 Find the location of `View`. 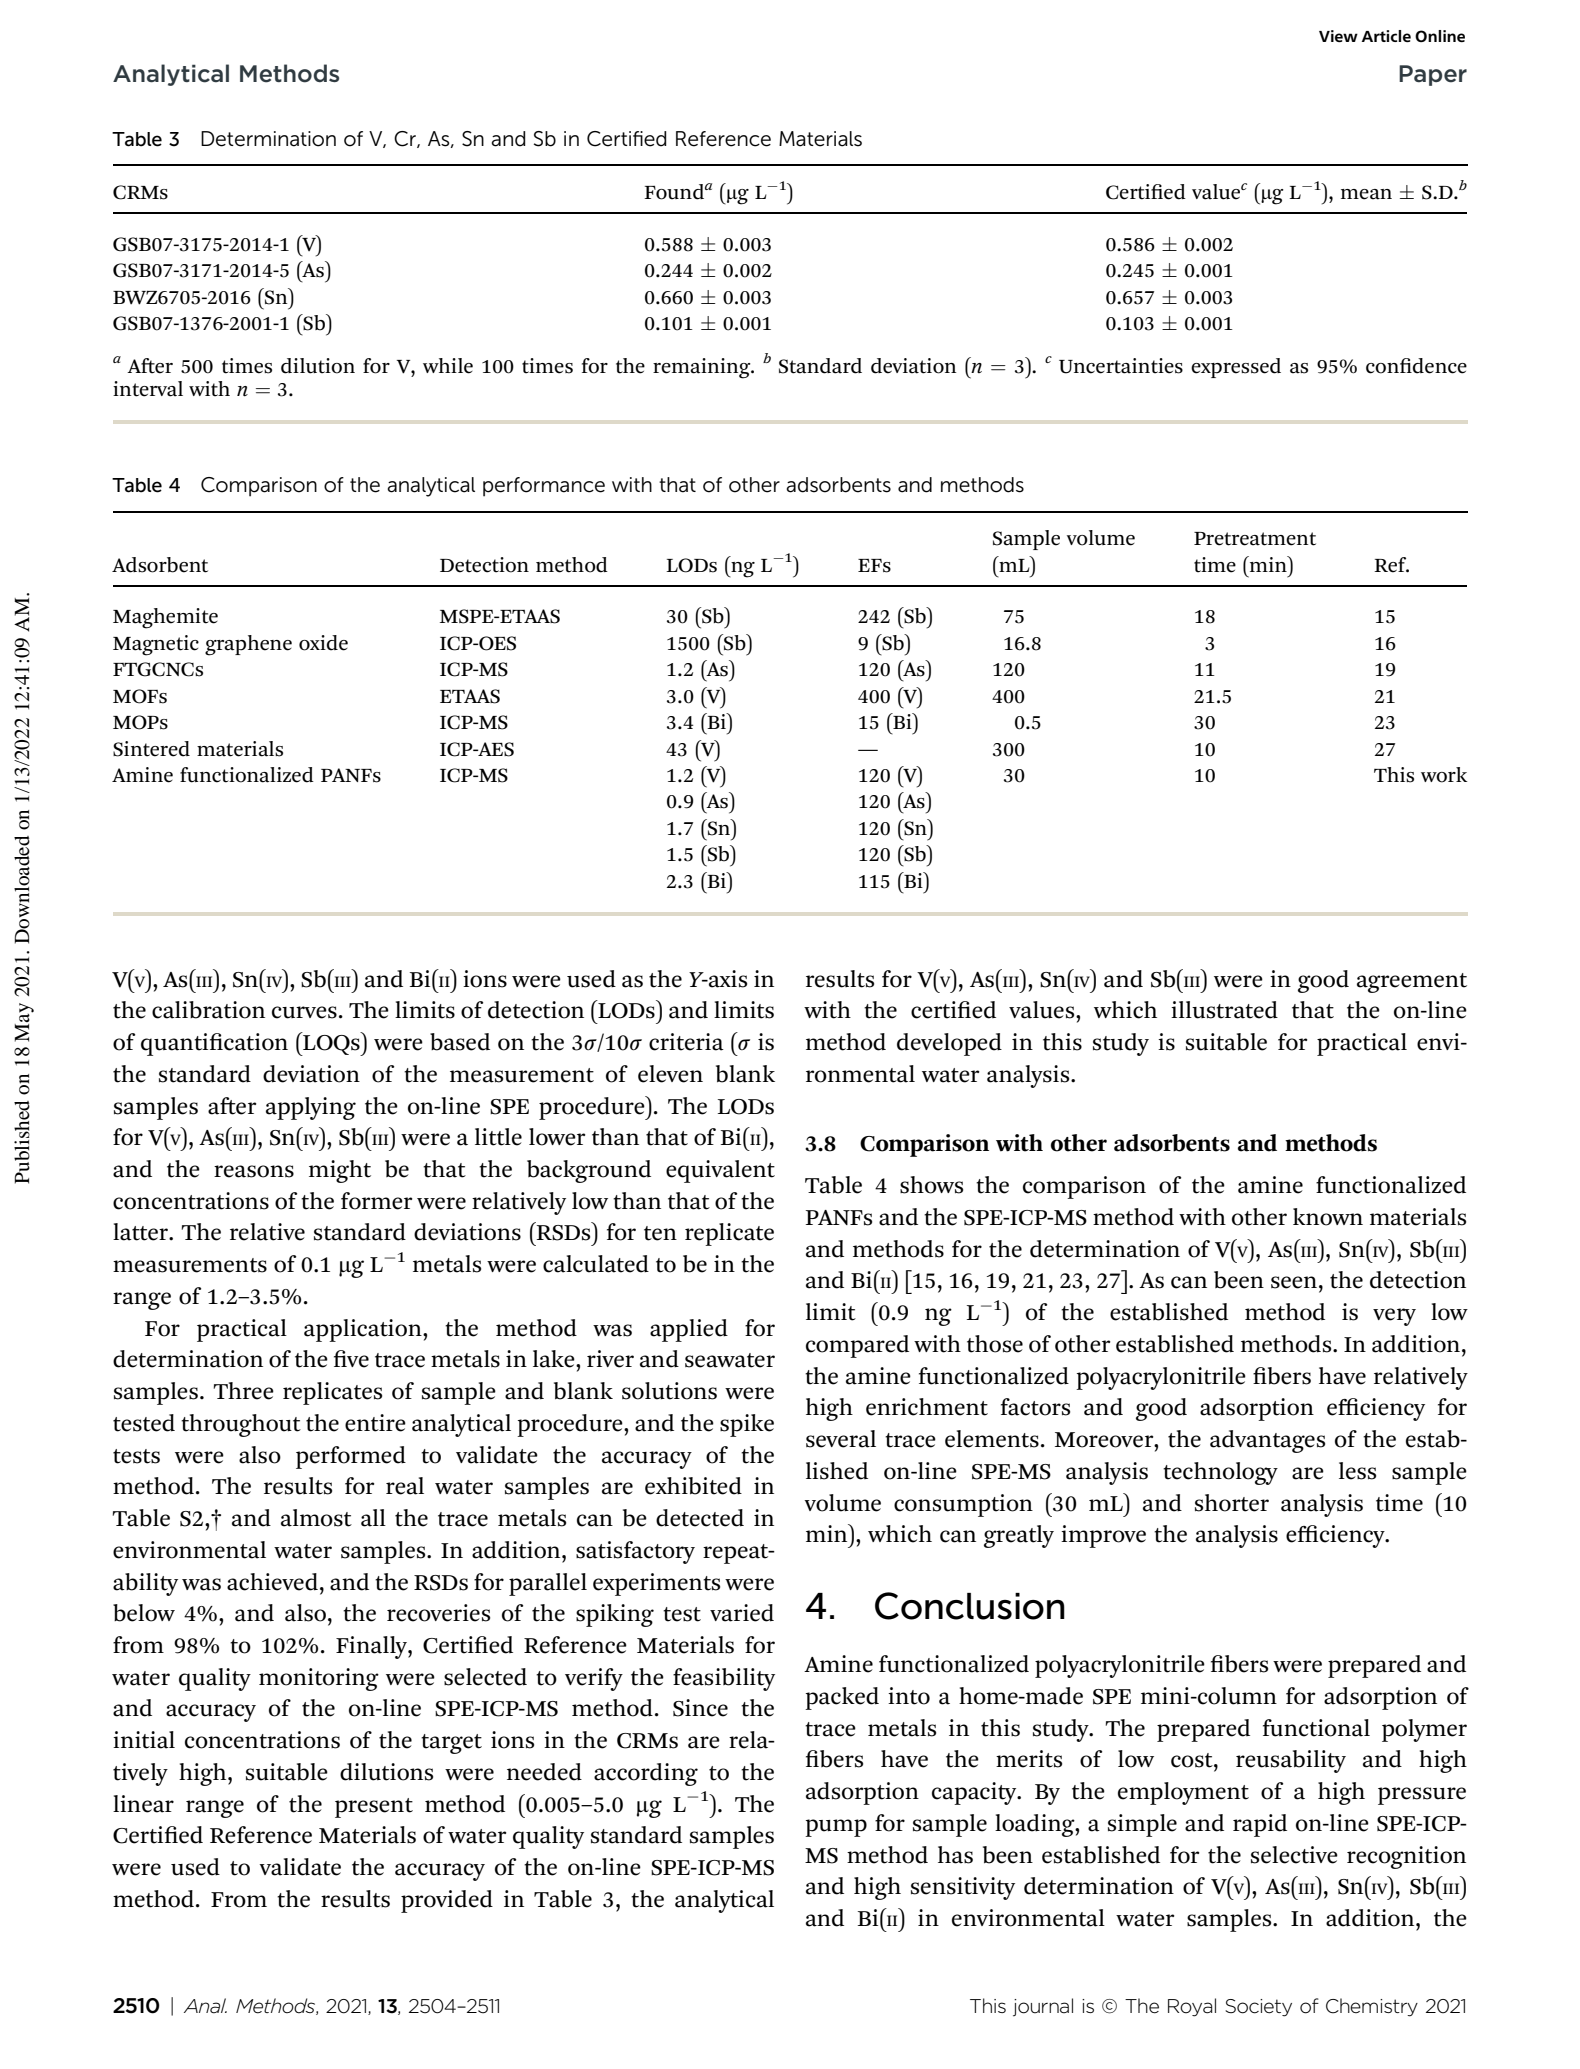

View is located at coordinates (1338, 36).
